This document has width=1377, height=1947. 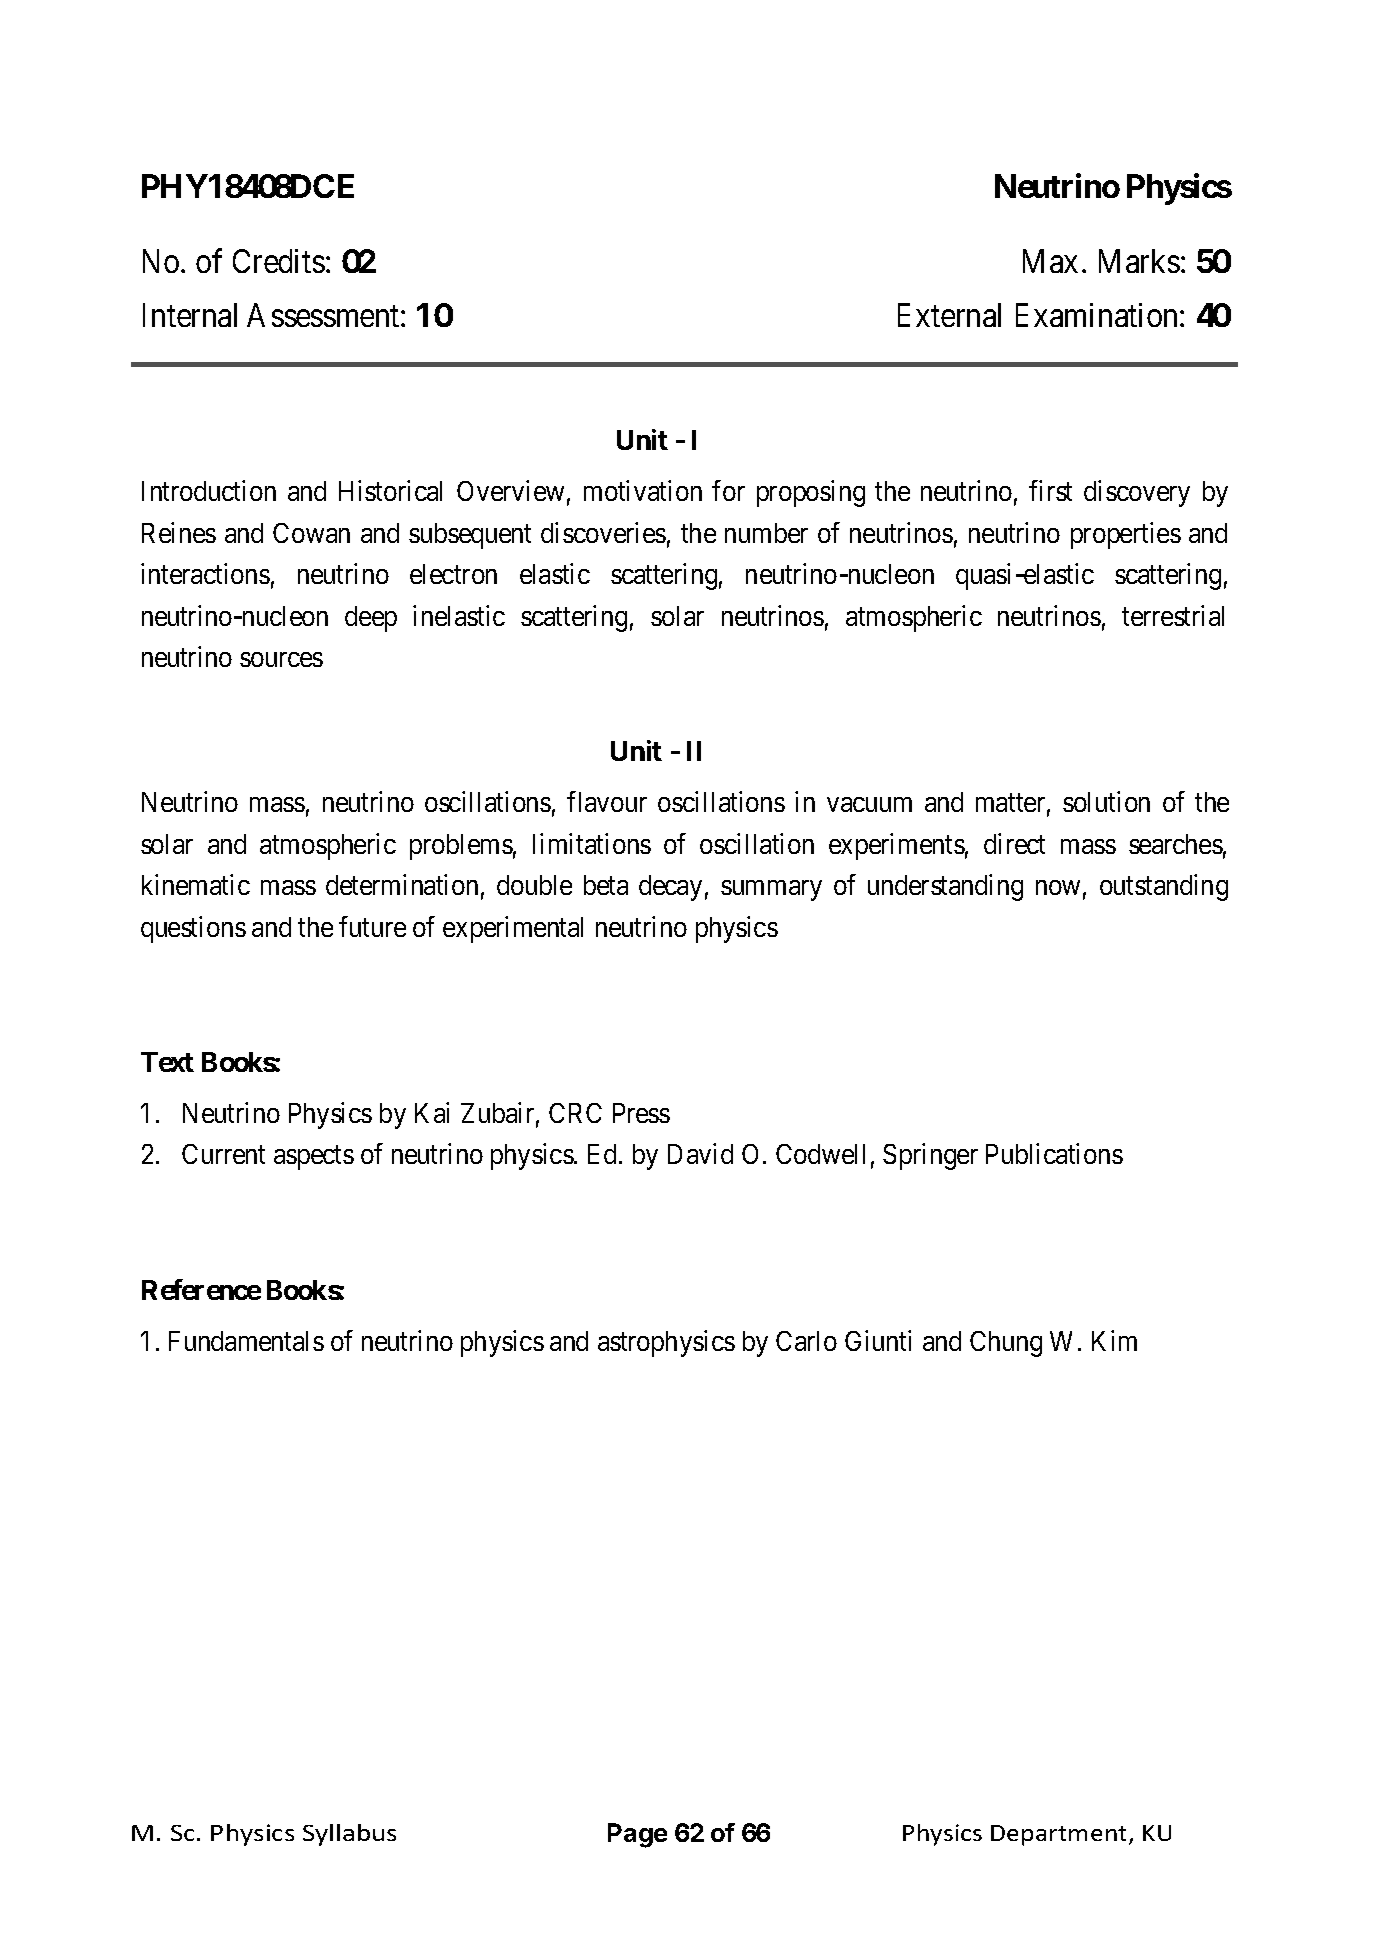 What do you see at coordinates (1098, 315) in the document?
I see `Examination` at bounding box center [1098, 315].
